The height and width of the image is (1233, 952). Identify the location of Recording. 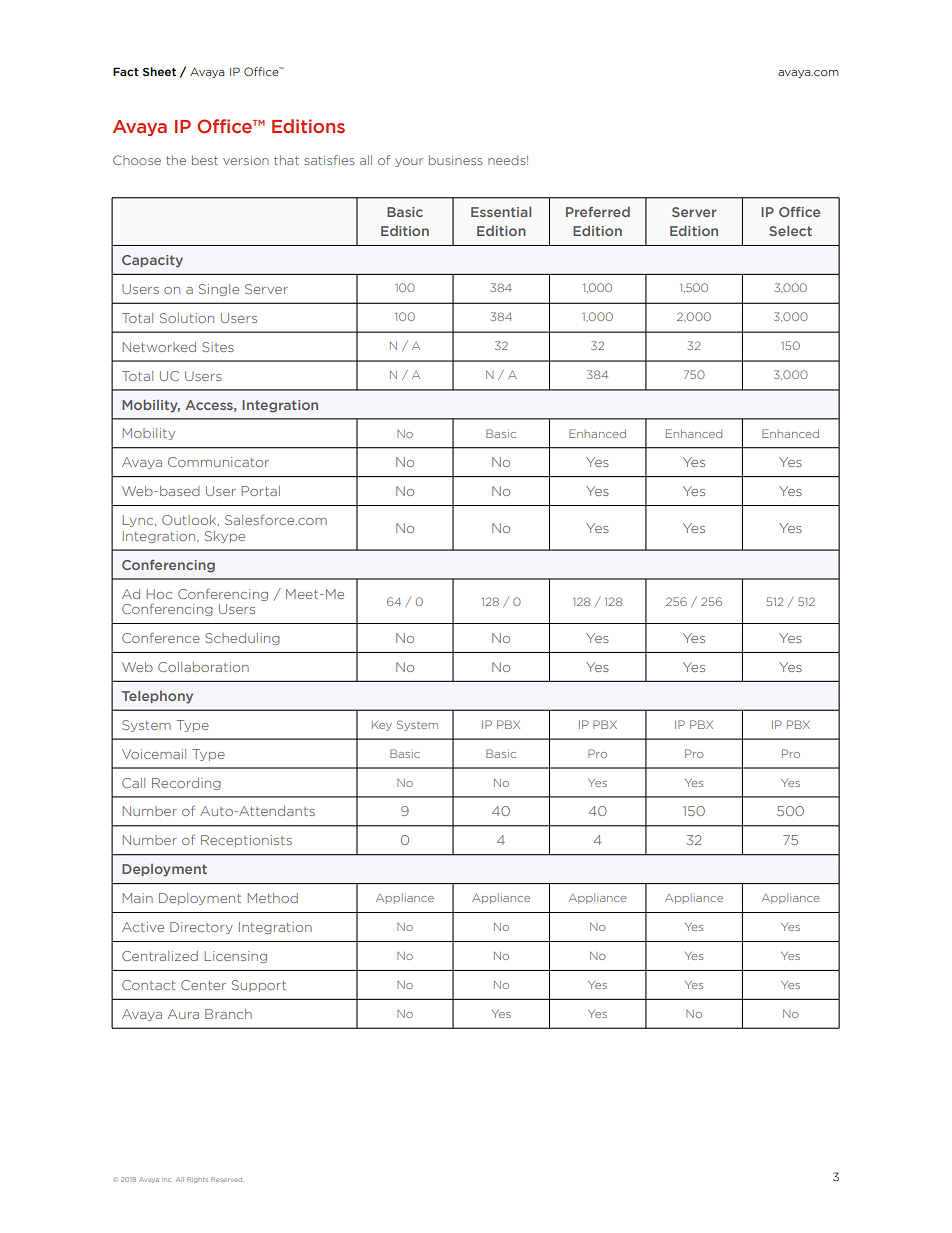
(186, 784).
